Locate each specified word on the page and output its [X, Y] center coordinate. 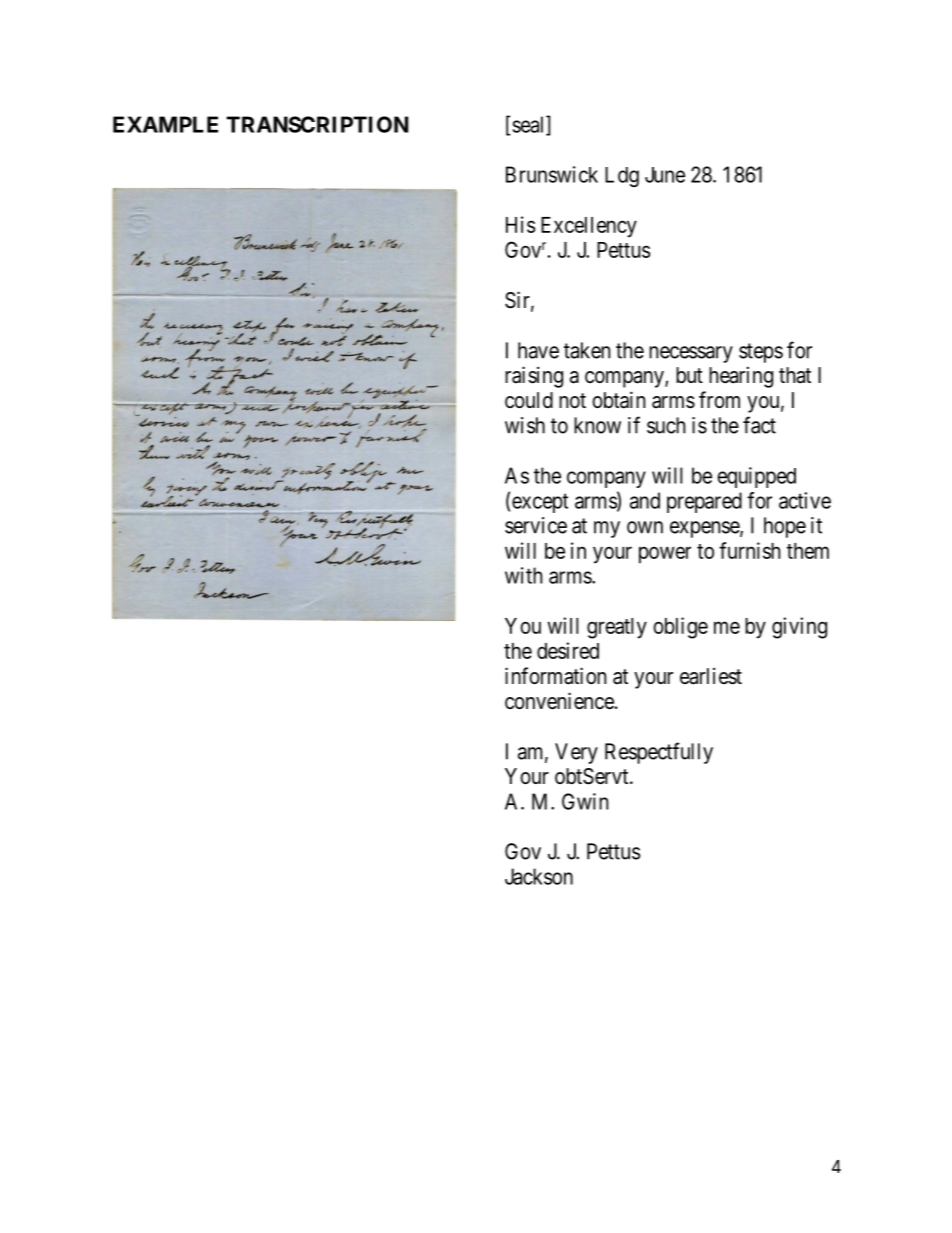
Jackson [539, 876]
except [540, 503]
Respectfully [659, 753]
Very [576, 753]
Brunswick [552, 174]
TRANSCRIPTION [317, 124]
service [536, 525]
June [665, 175]
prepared [704, 502]
